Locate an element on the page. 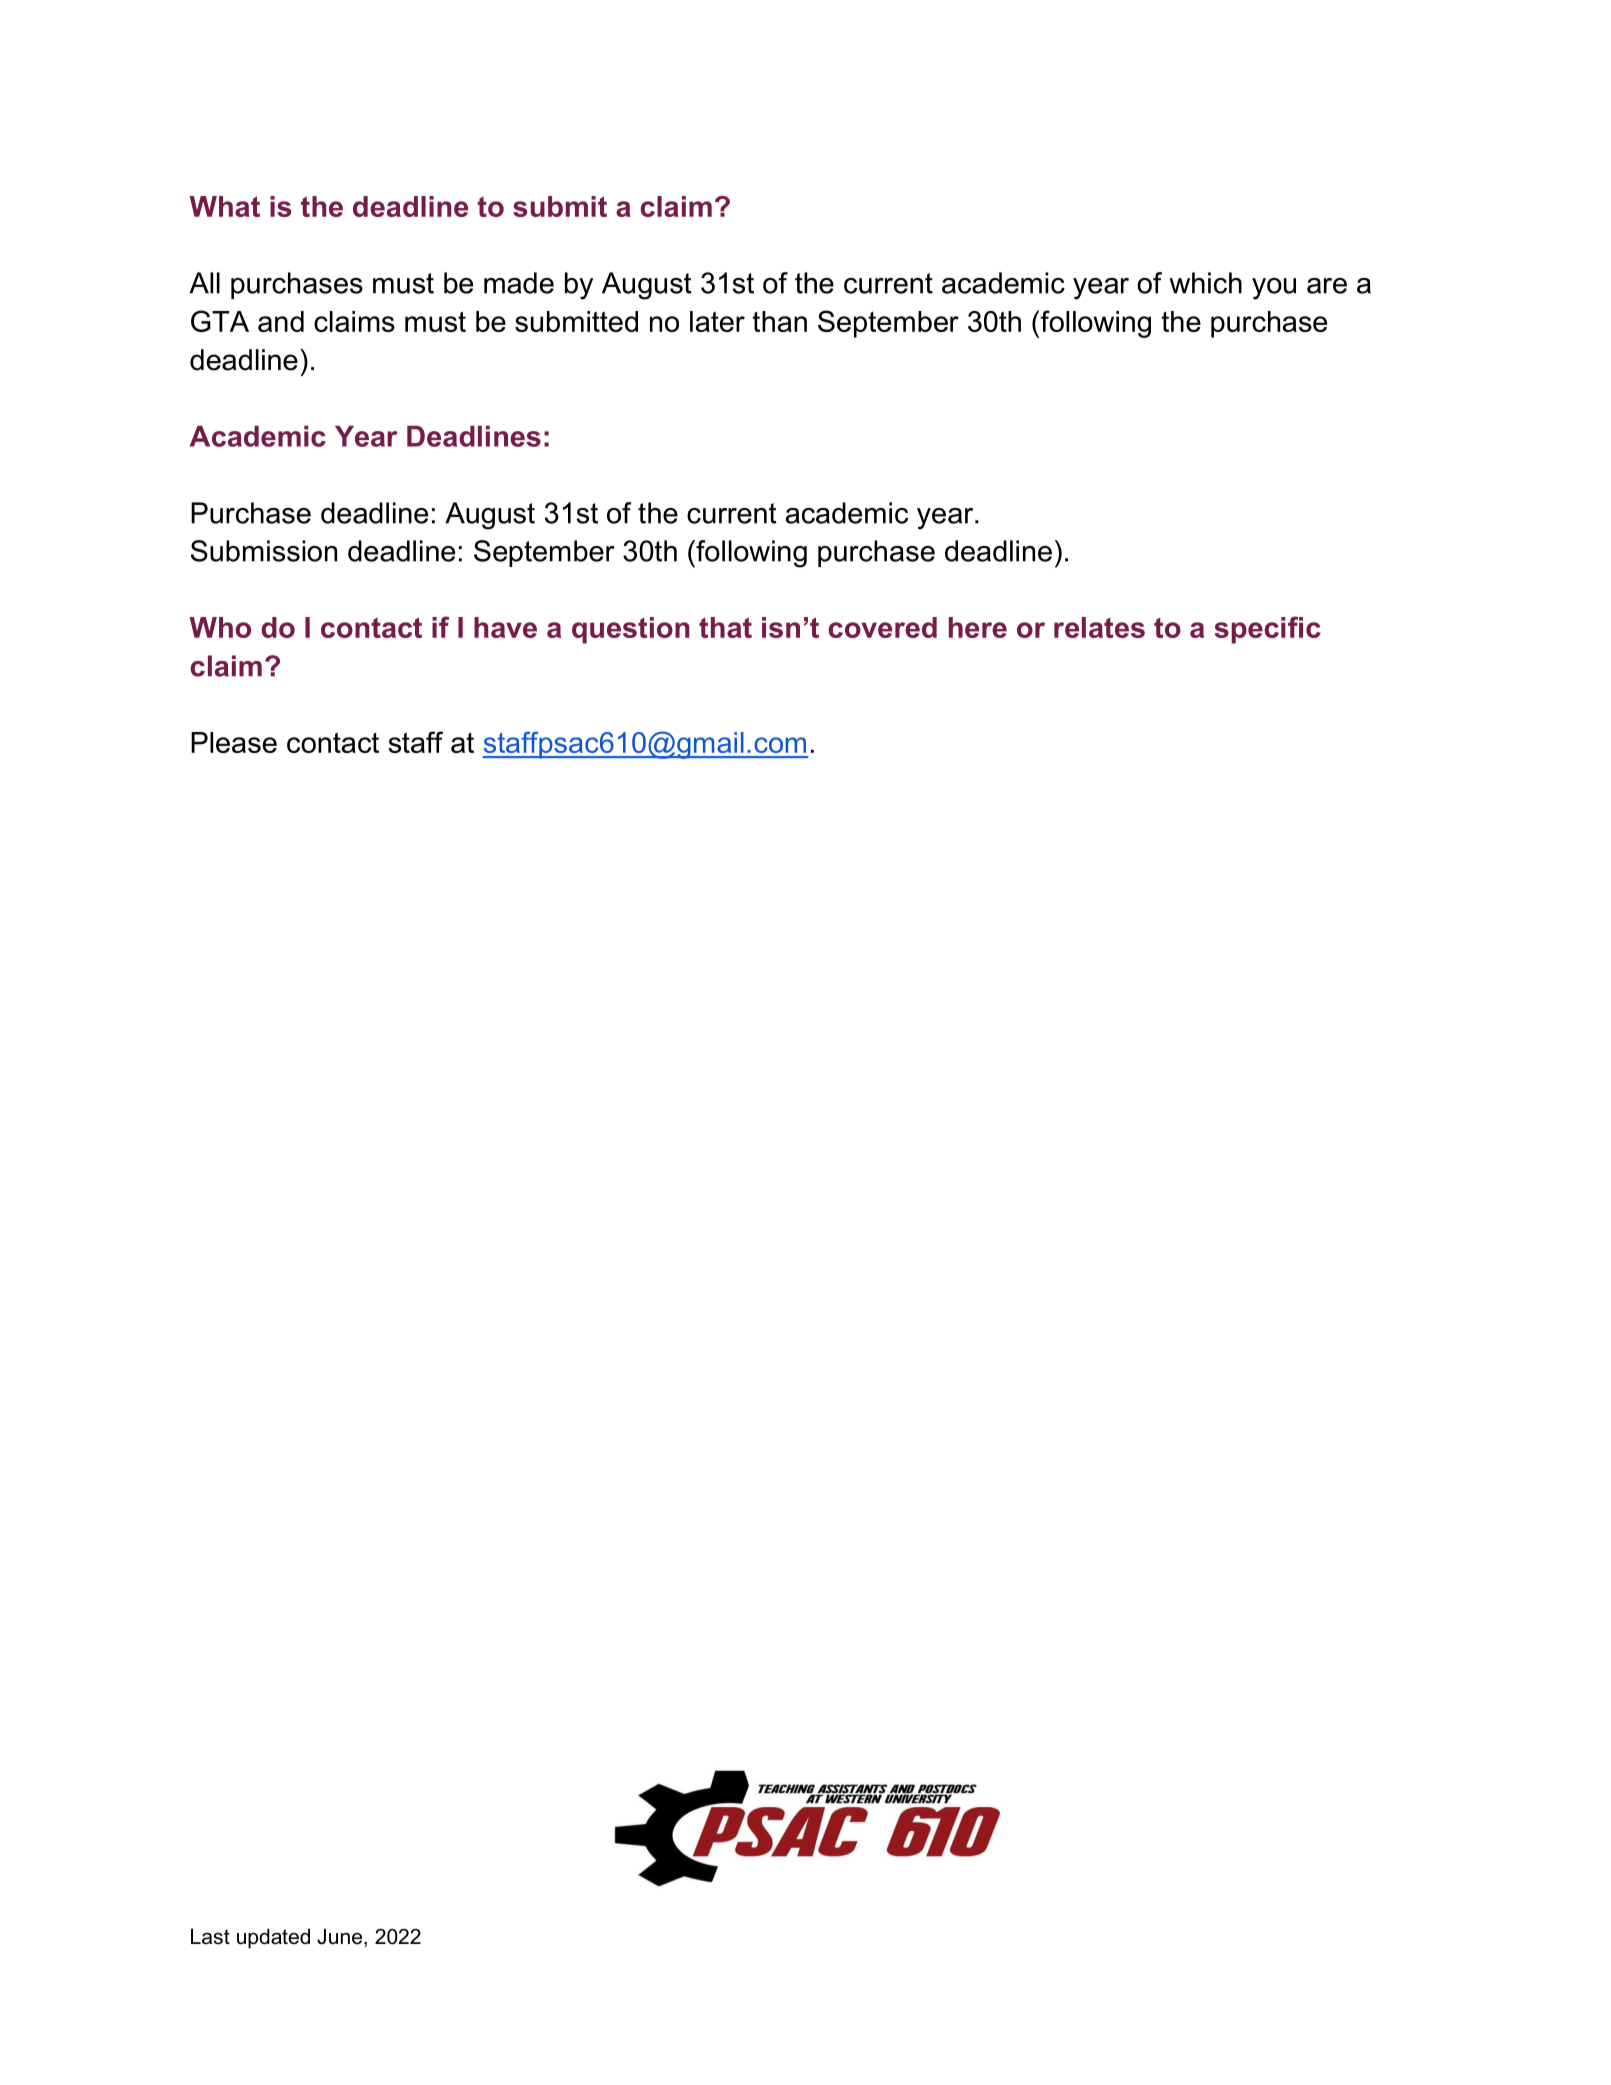 The image size is (1611, 2085). Last is located at coordinates (210, 1937).
